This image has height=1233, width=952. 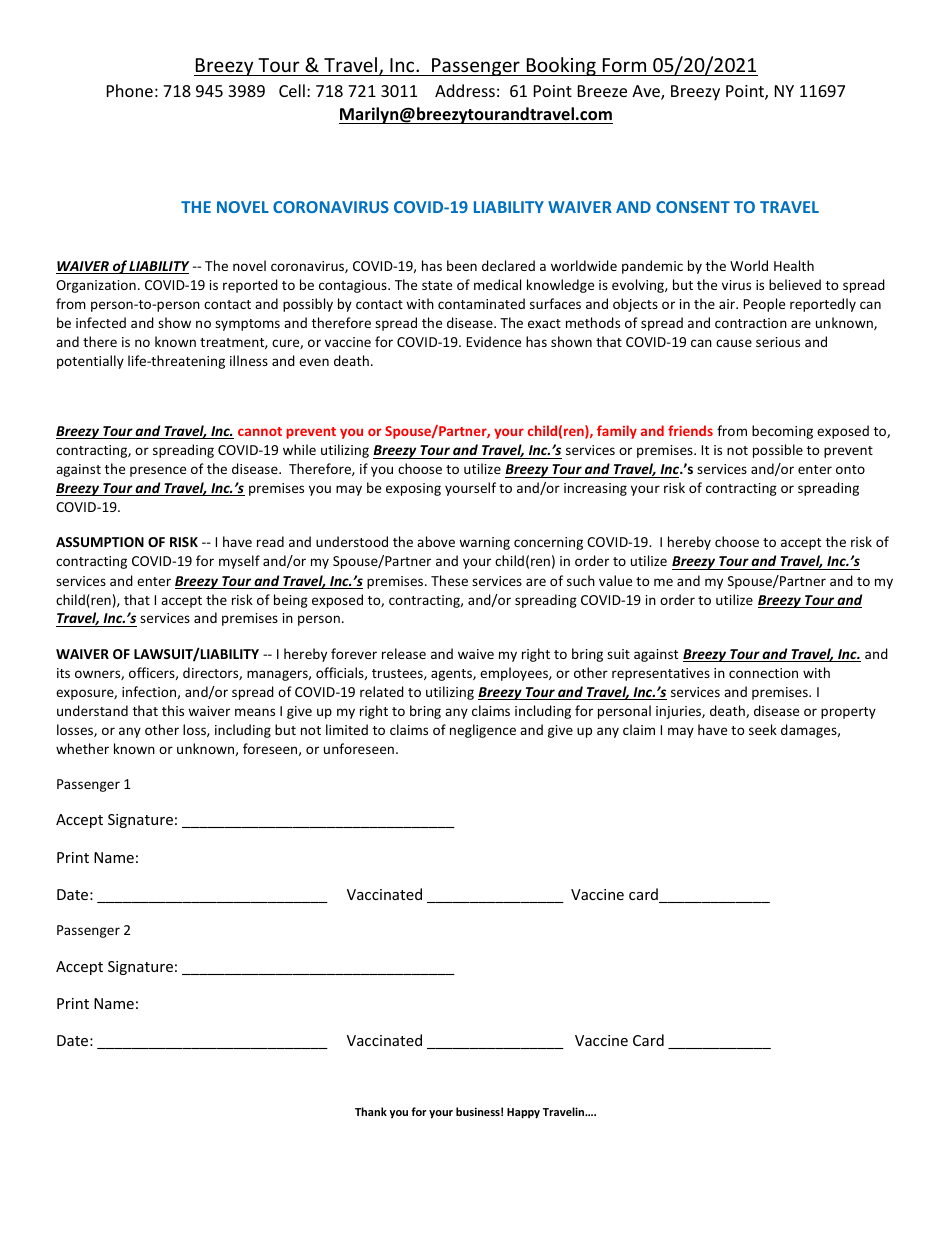 I want to click on Address, so click(x=465, y=90).
